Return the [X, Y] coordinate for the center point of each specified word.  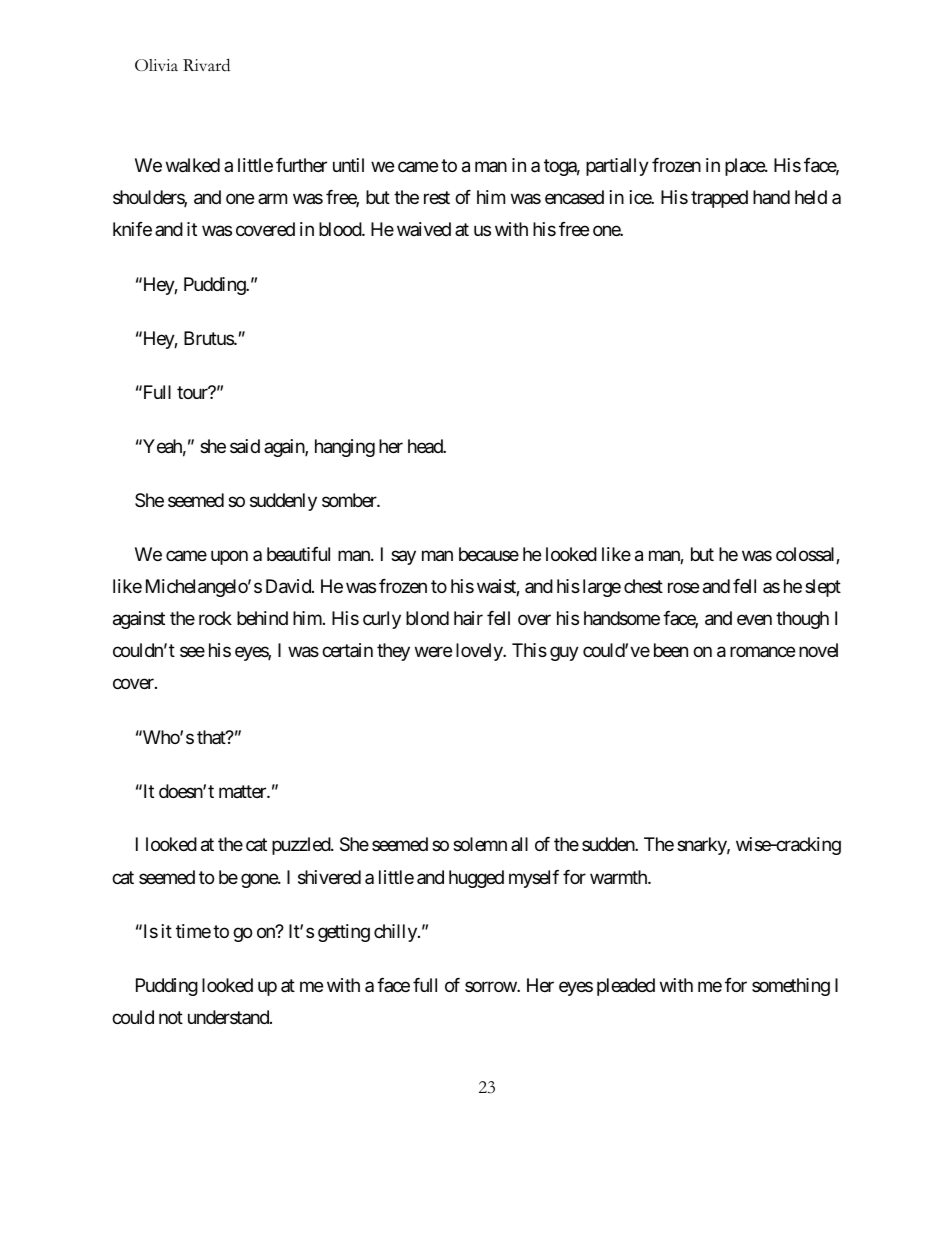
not [171, 1017]
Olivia [156, 65]
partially [617, 167]
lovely [480, 652]
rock [215, 618]
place [745, 167]
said [245, 446]
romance [762, 652]
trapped [719, 199]
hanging [345, 448]
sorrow [491, 986]
